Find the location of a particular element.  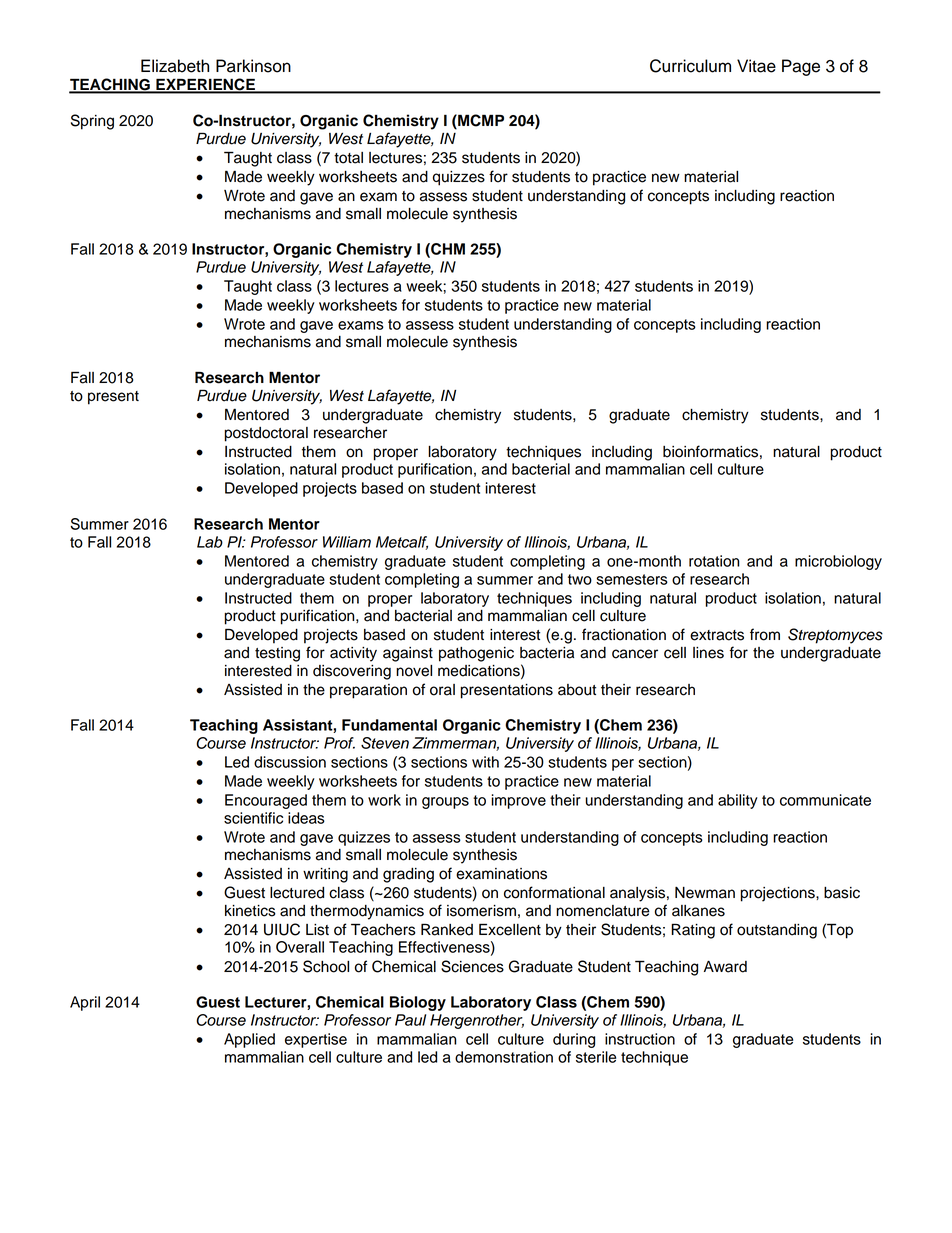

lines is located at coordinates (708, 653).
